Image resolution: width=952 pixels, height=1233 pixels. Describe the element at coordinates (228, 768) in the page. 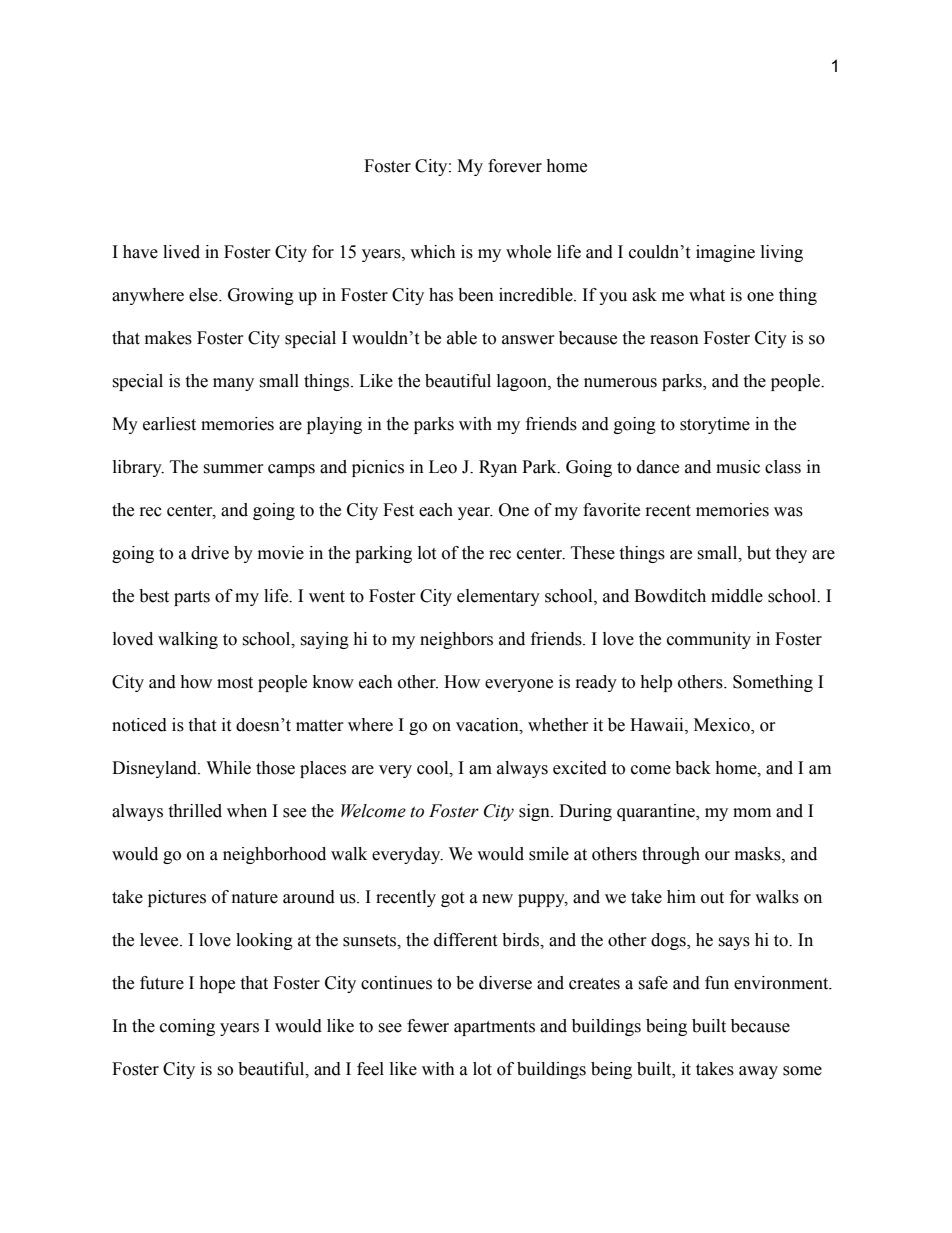

I see `While` at that location.
